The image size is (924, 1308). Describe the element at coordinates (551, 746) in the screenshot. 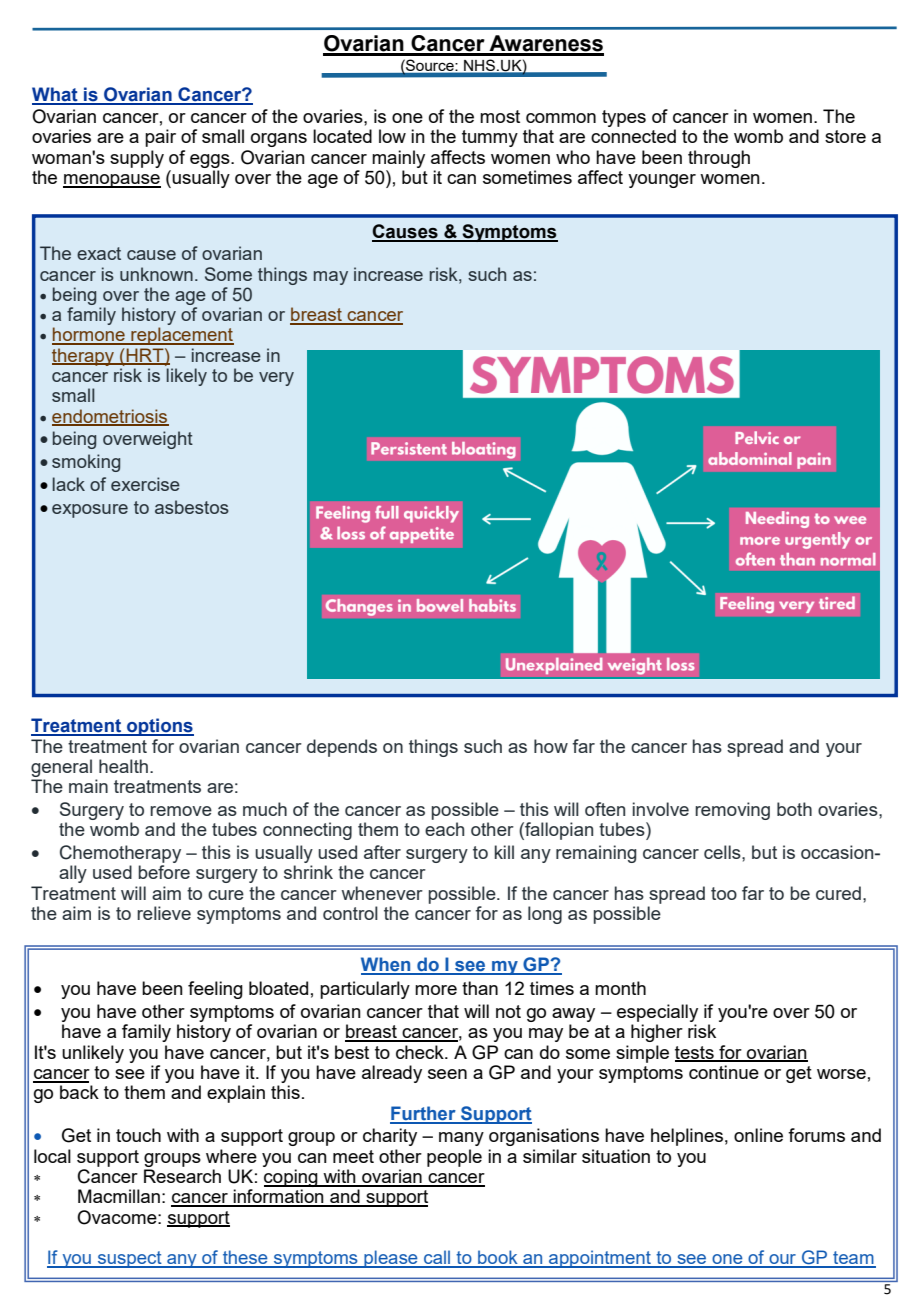

I see `how` at that location.
